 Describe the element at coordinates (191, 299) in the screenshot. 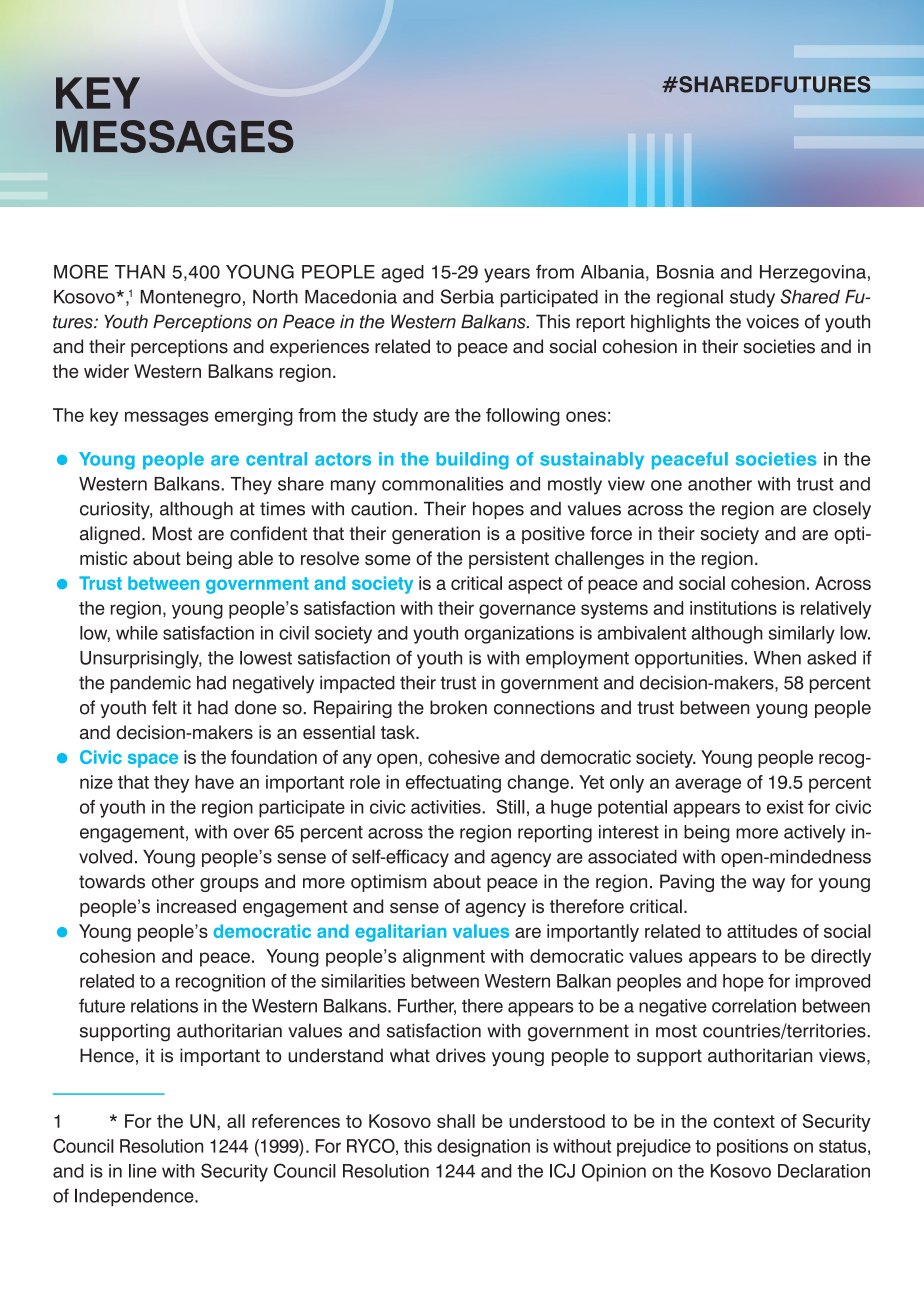

I see `Montenegro` at that location.
